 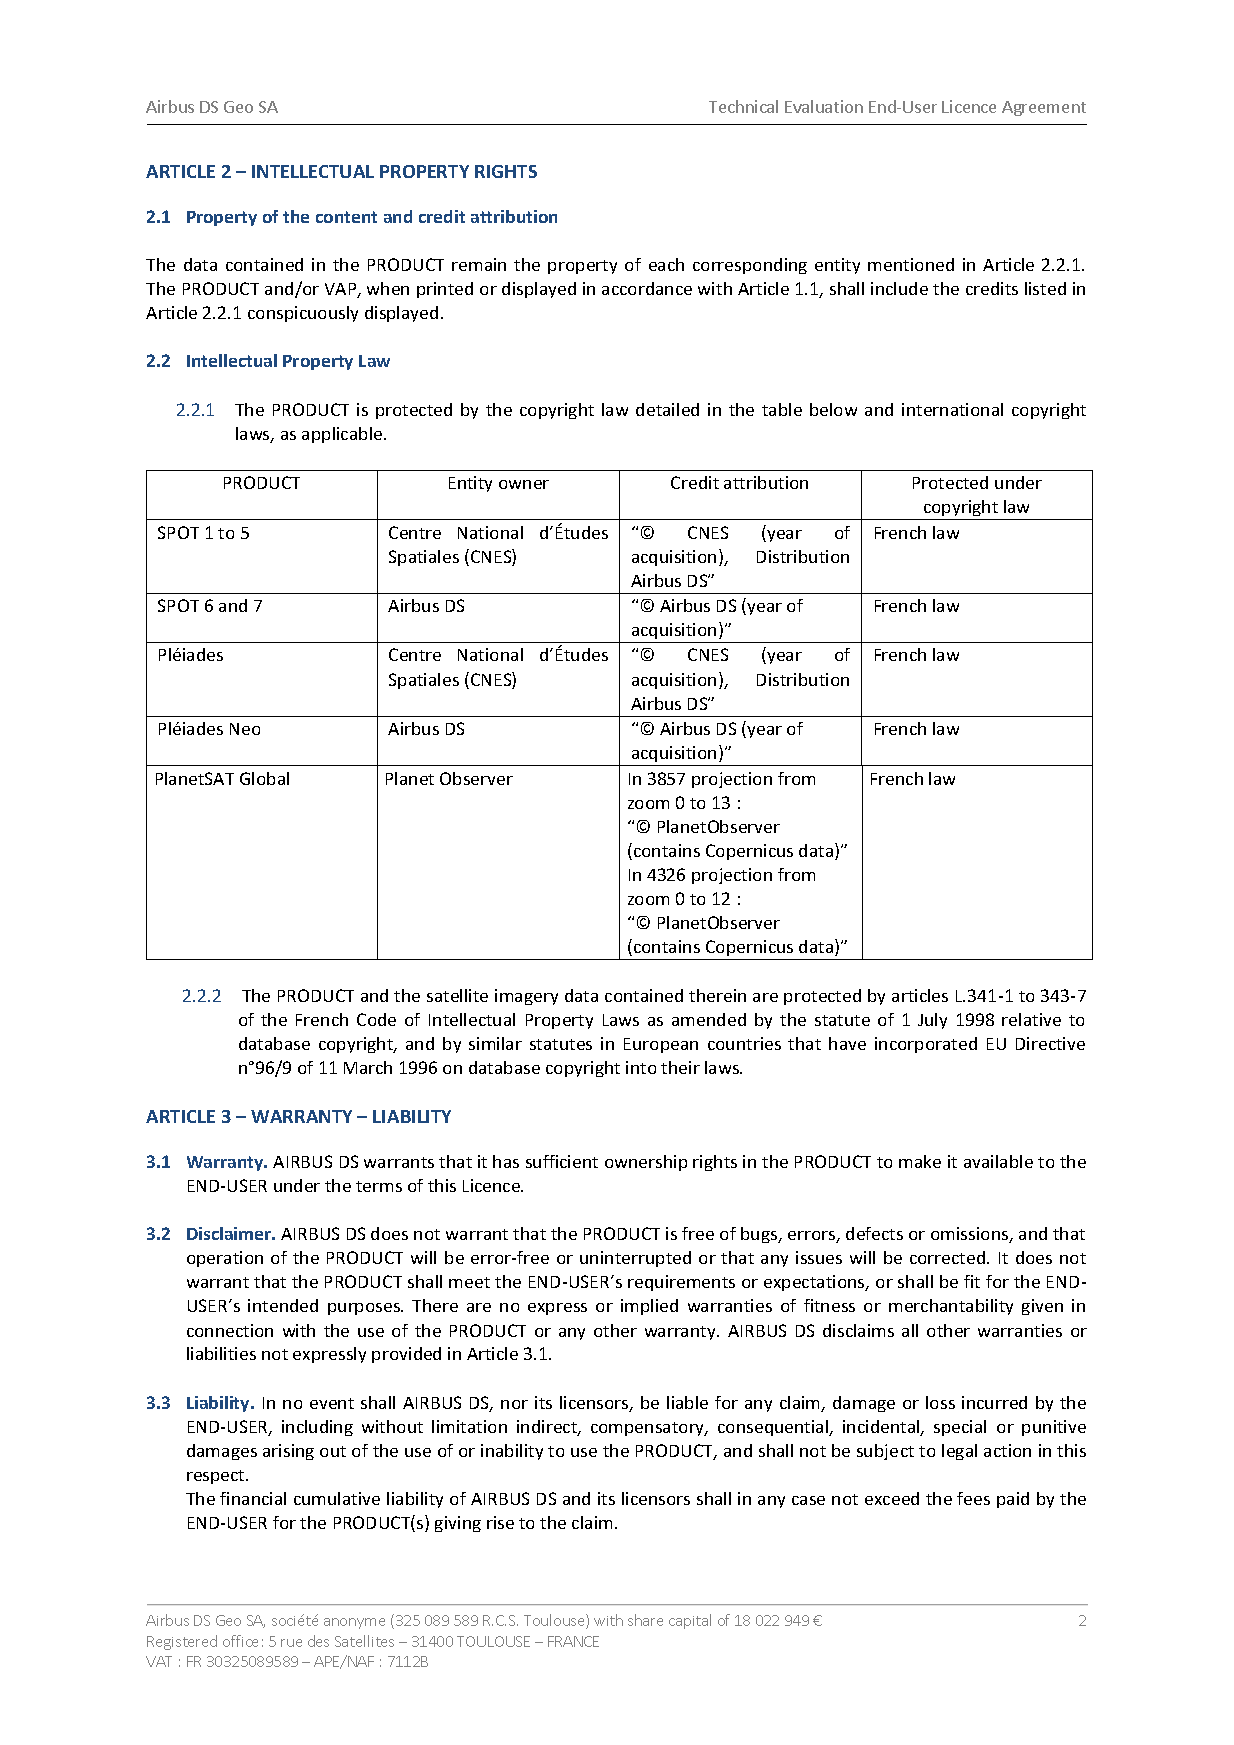 I want to click on share, so click(x=645, y=1620).
